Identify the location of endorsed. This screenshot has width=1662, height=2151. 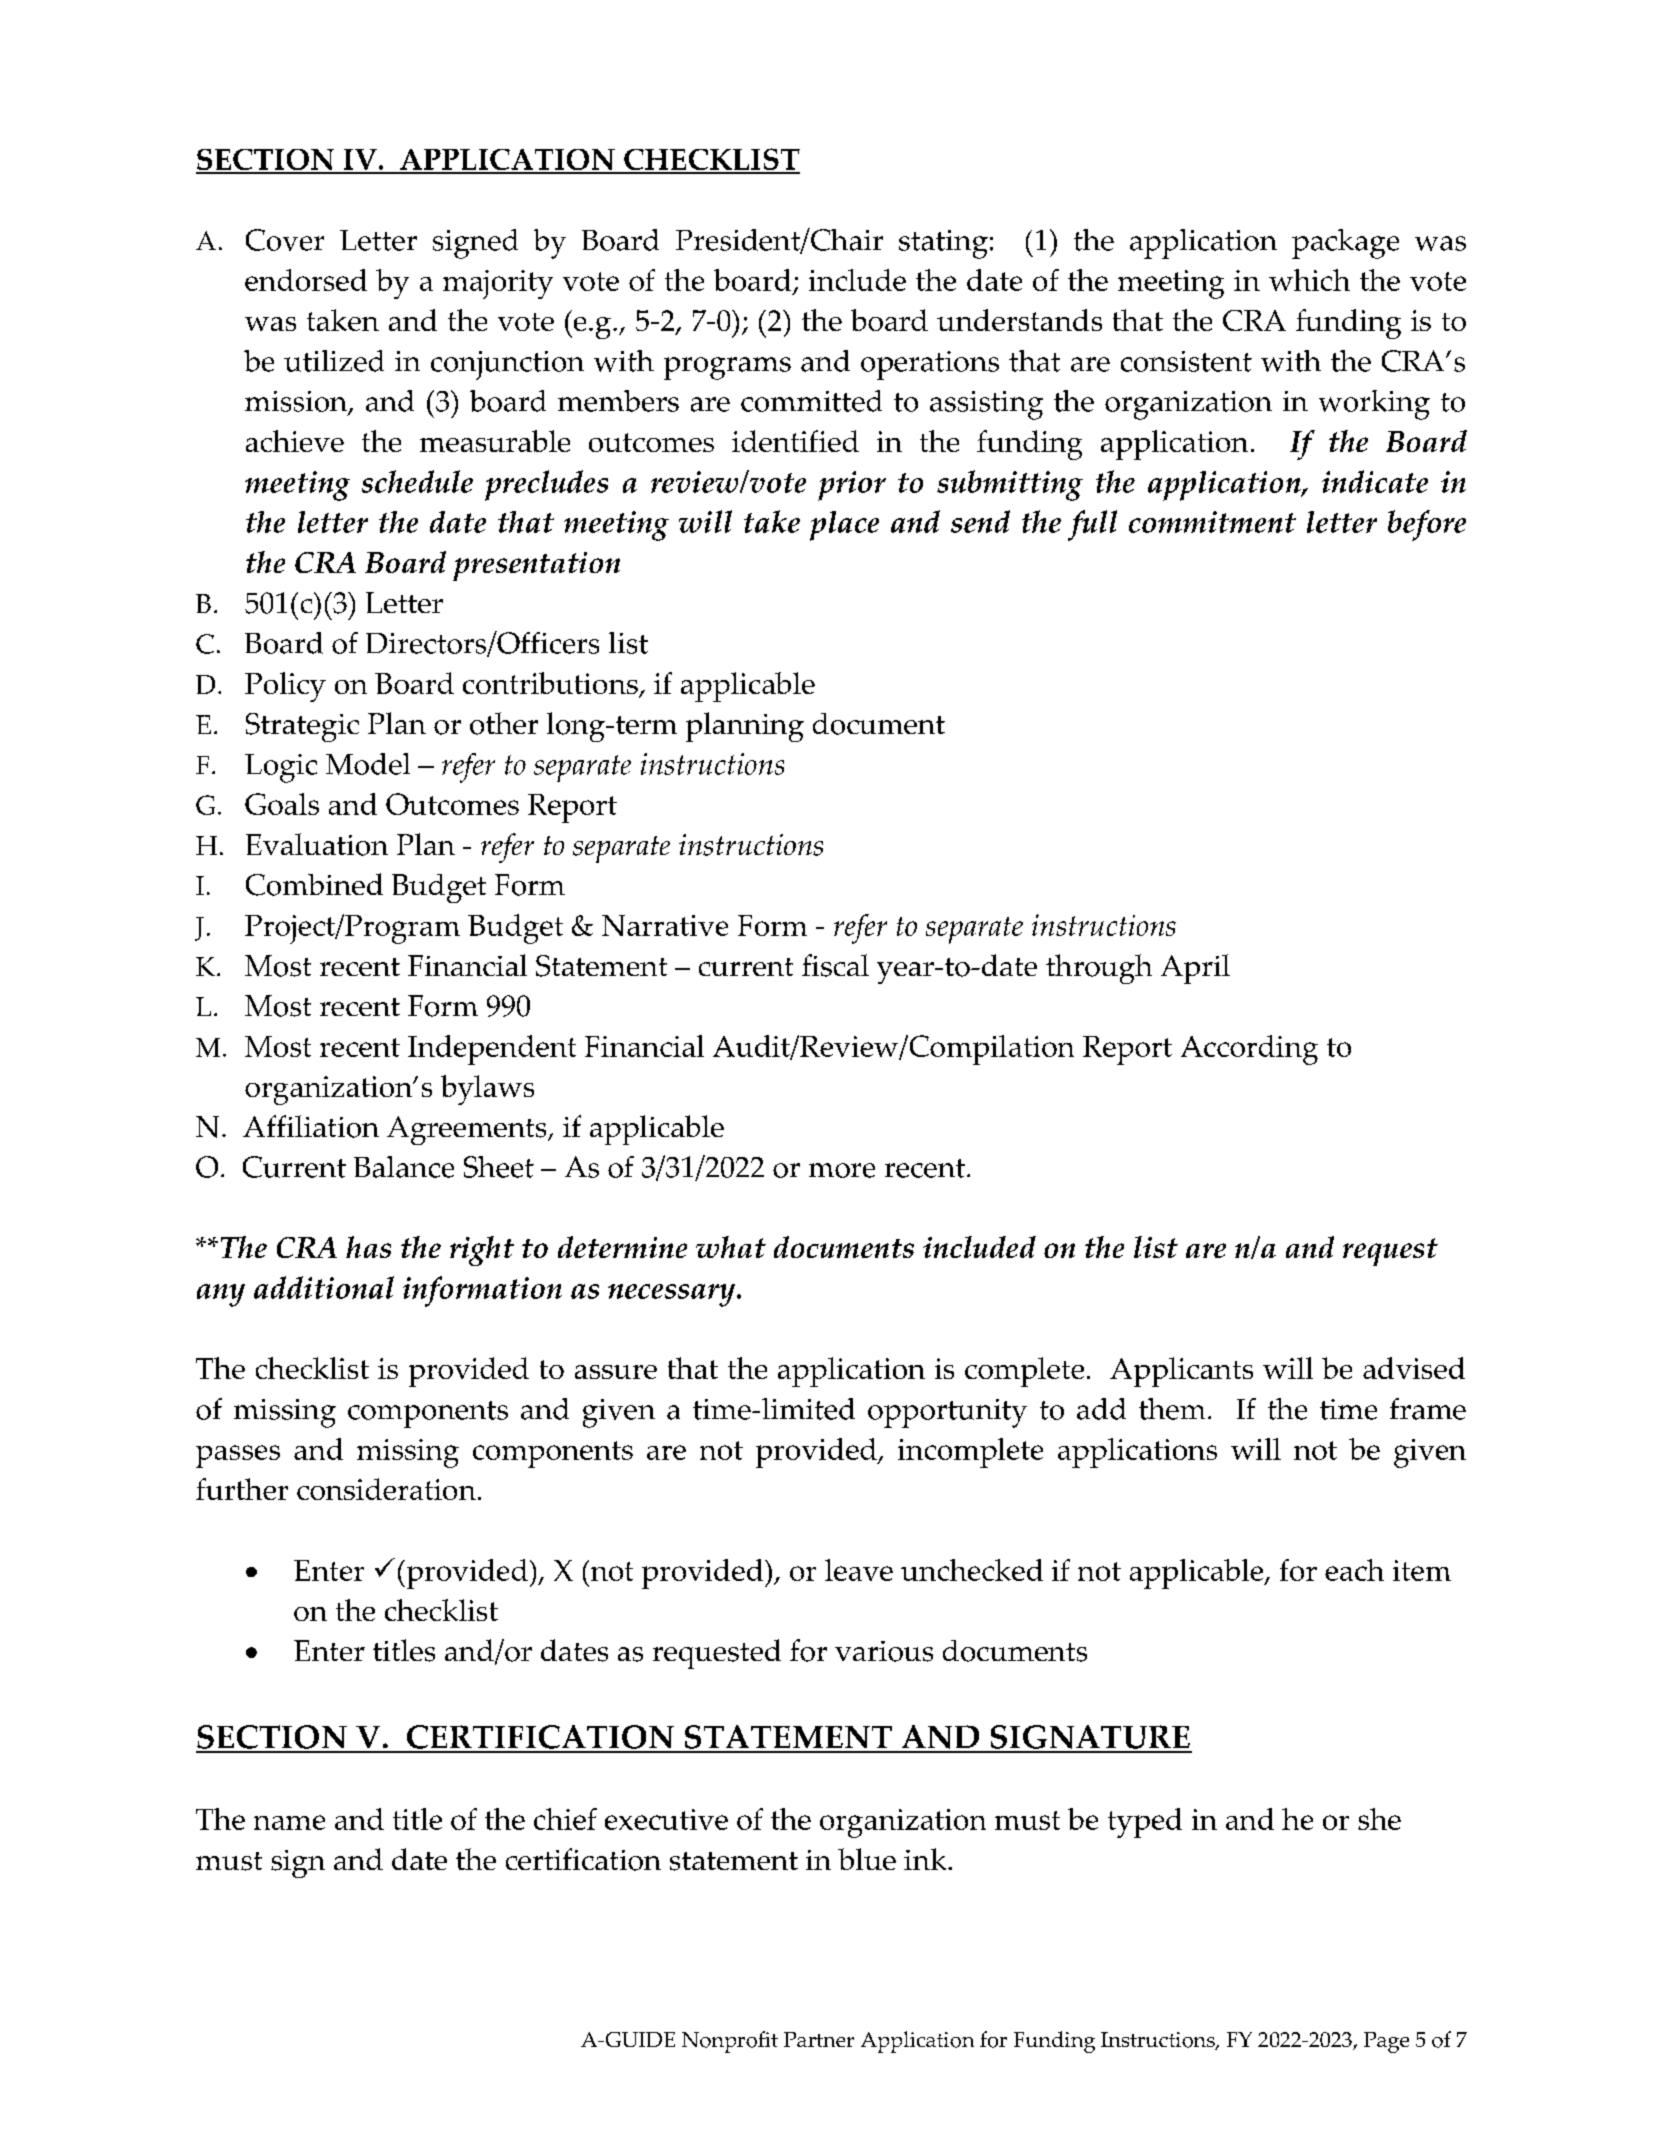
(306, 280).
